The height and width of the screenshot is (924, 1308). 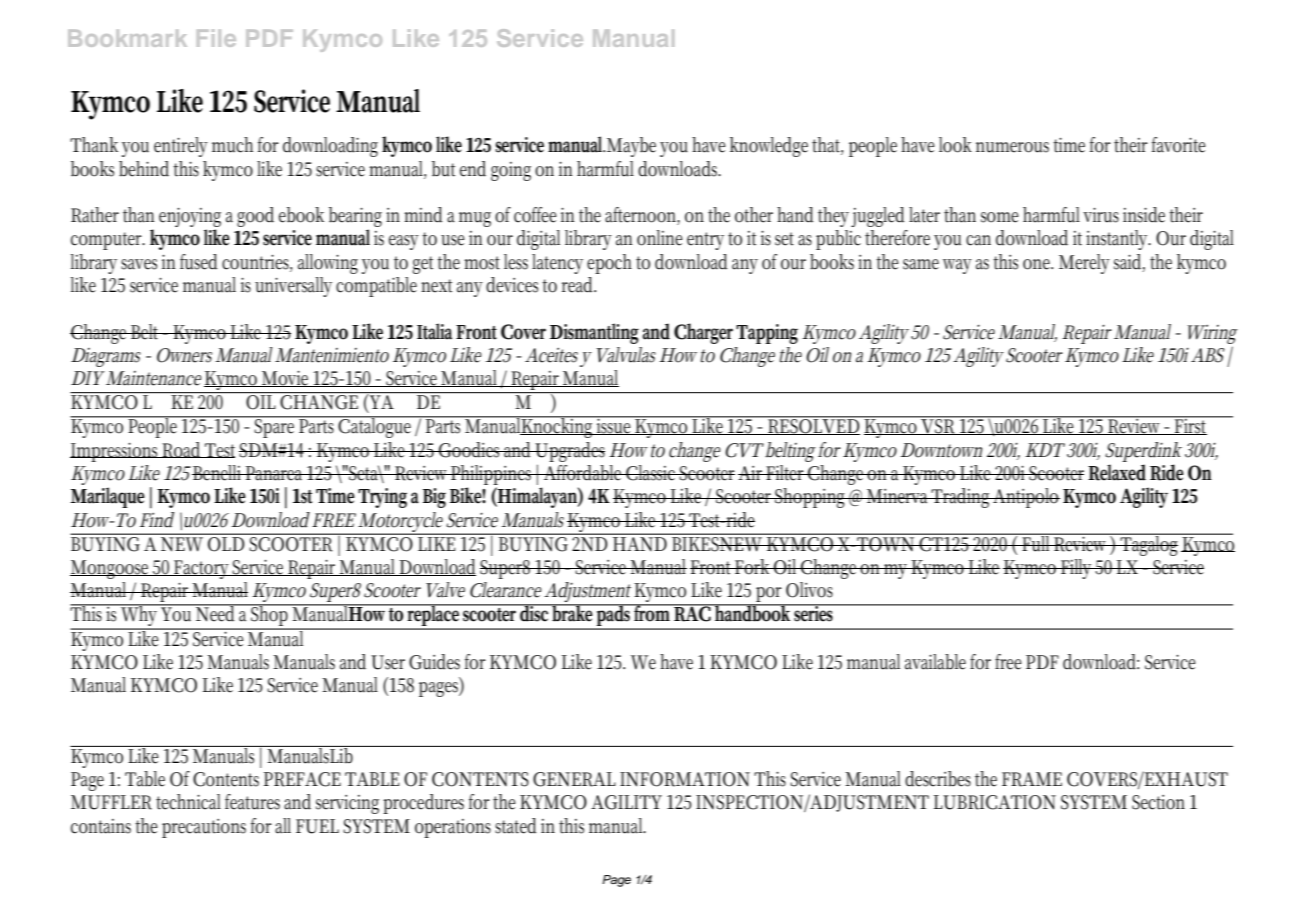 What do you see at coordinates (275, 427) in the screenshot?
I see `Spare` at bounding box center [275, 427].
